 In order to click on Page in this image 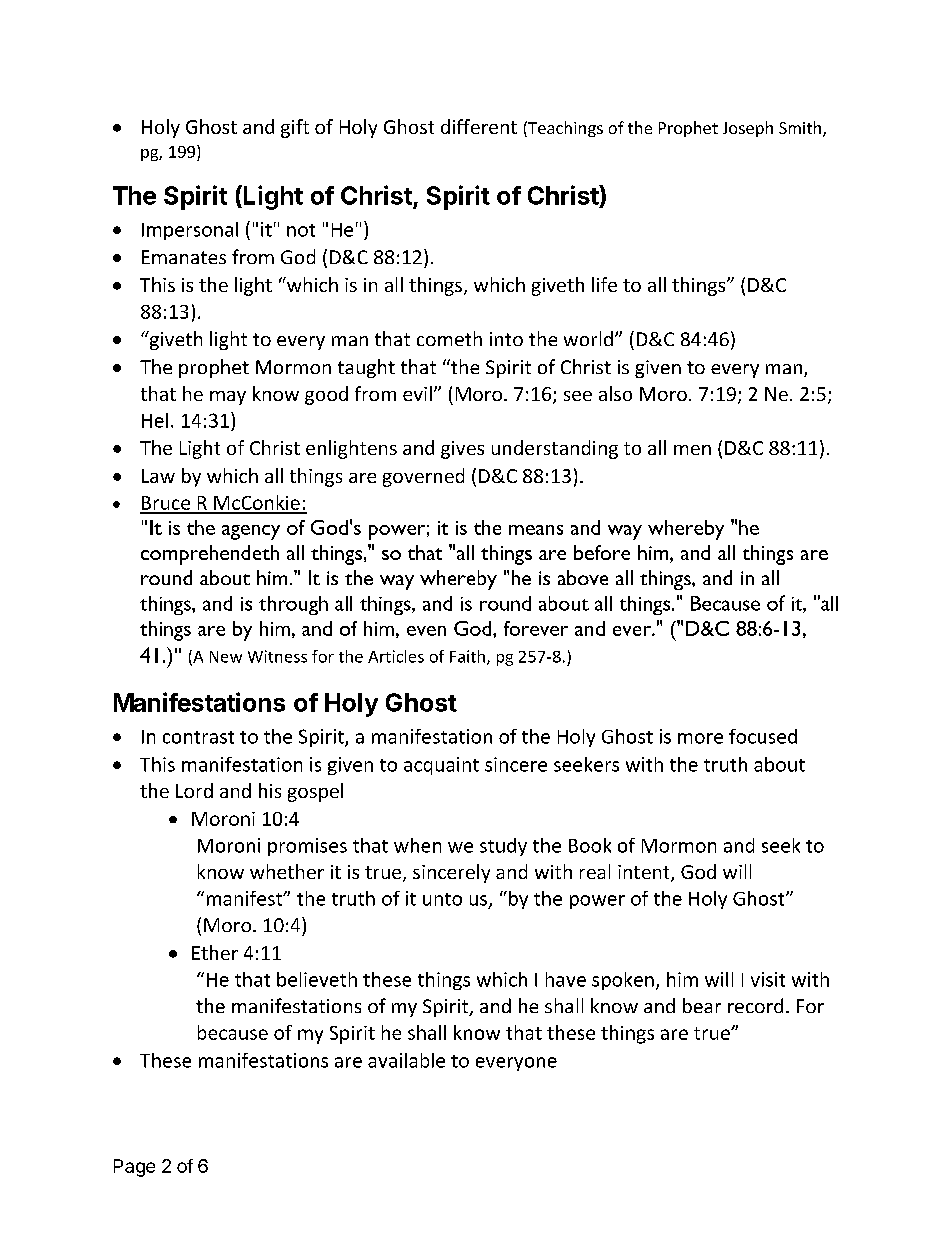, I will do `click(134, 1168)`.
